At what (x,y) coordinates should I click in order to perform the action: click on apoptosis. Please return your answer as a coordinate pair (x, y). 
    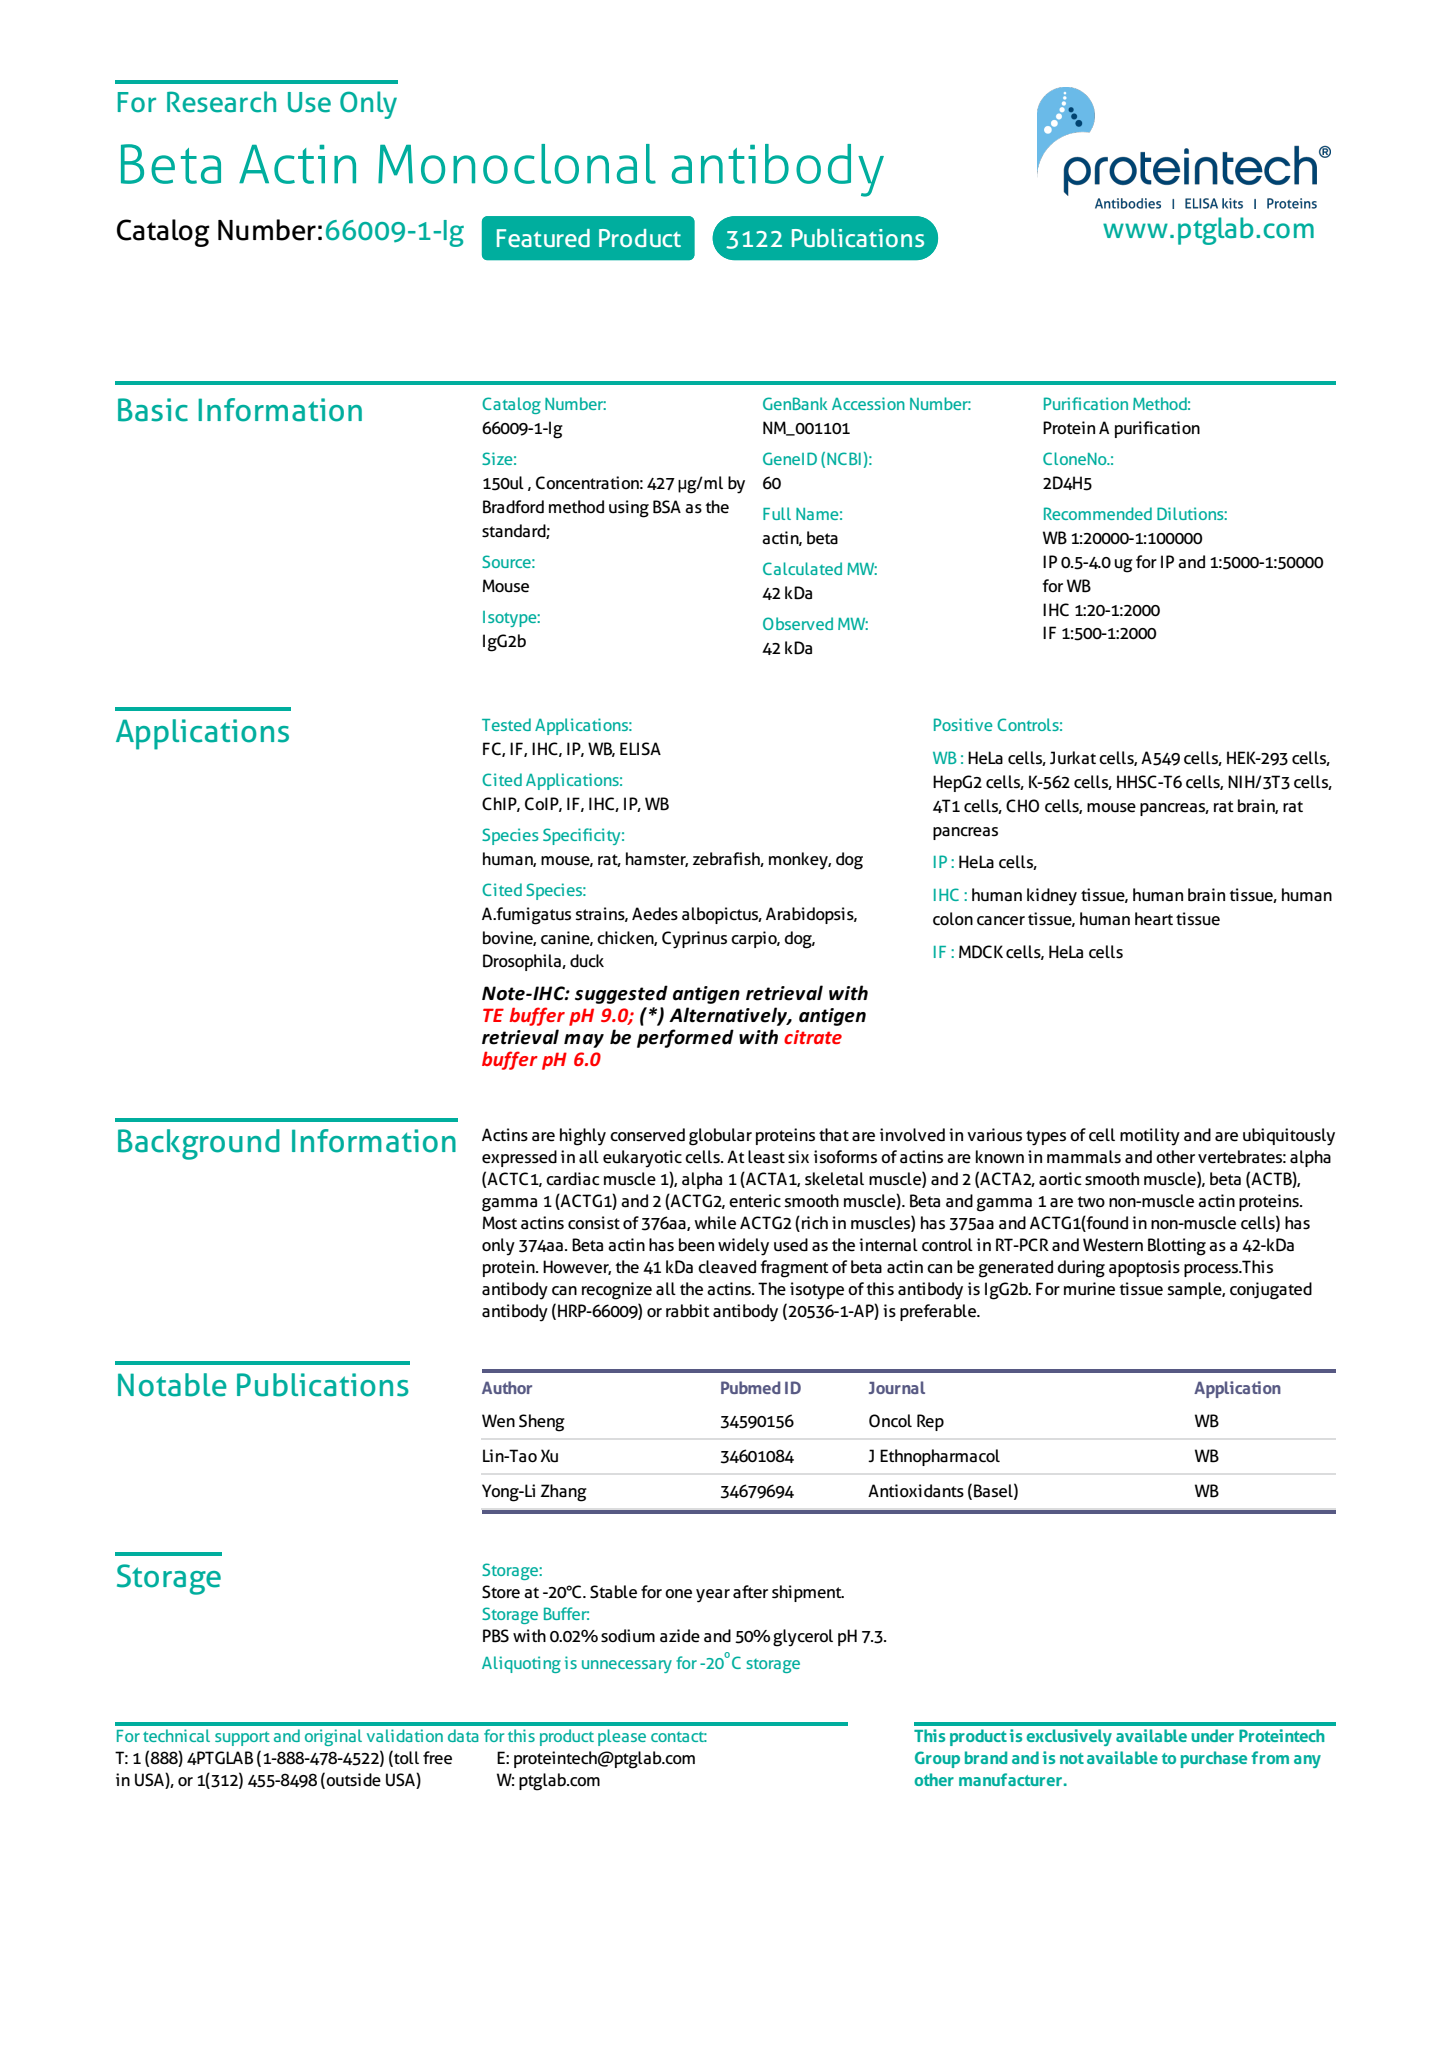
    Looking at the image, I should click on (1144, 1268).
